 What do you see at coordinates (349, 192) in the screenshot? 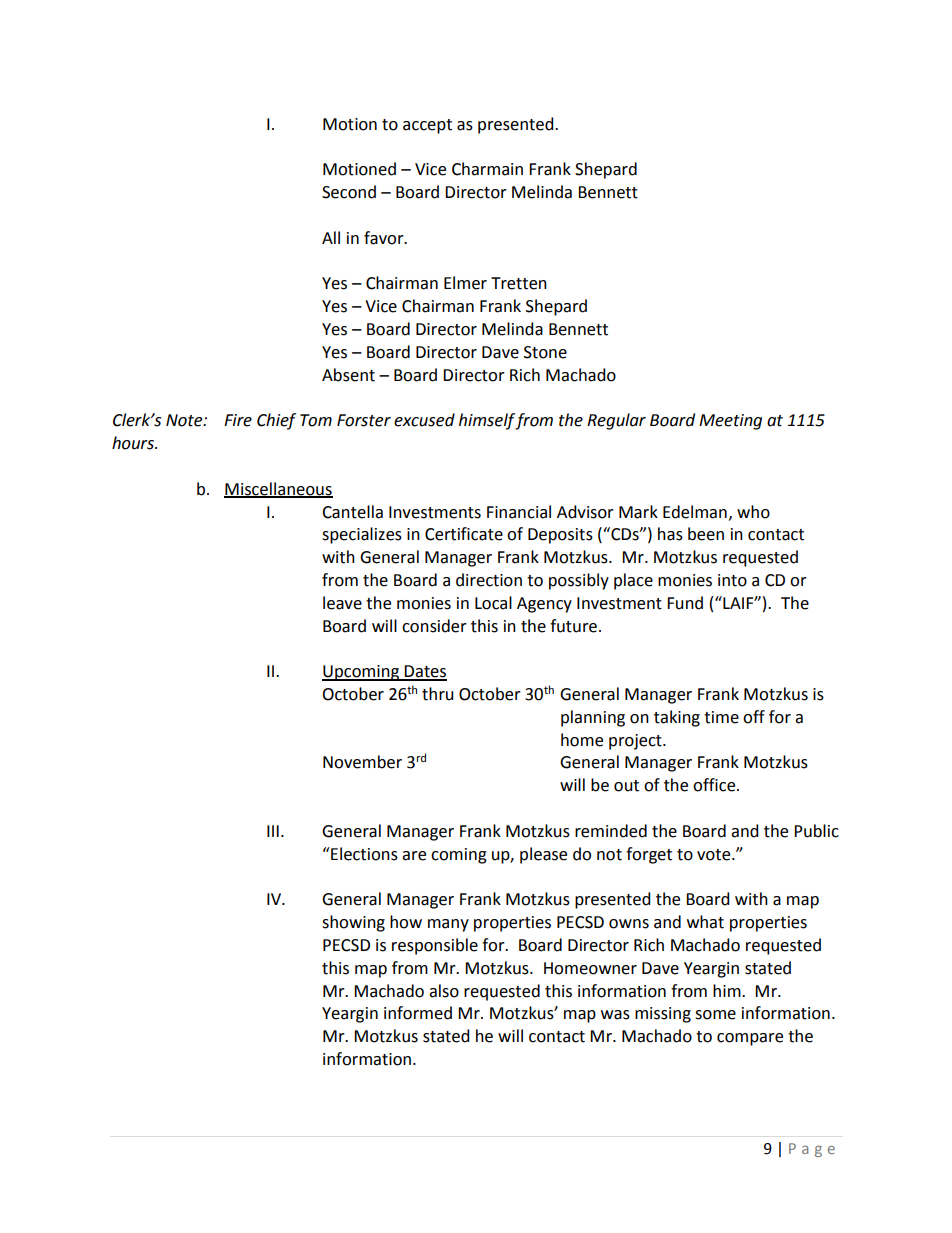
I see `Second` at bounding box center [349, 192].
